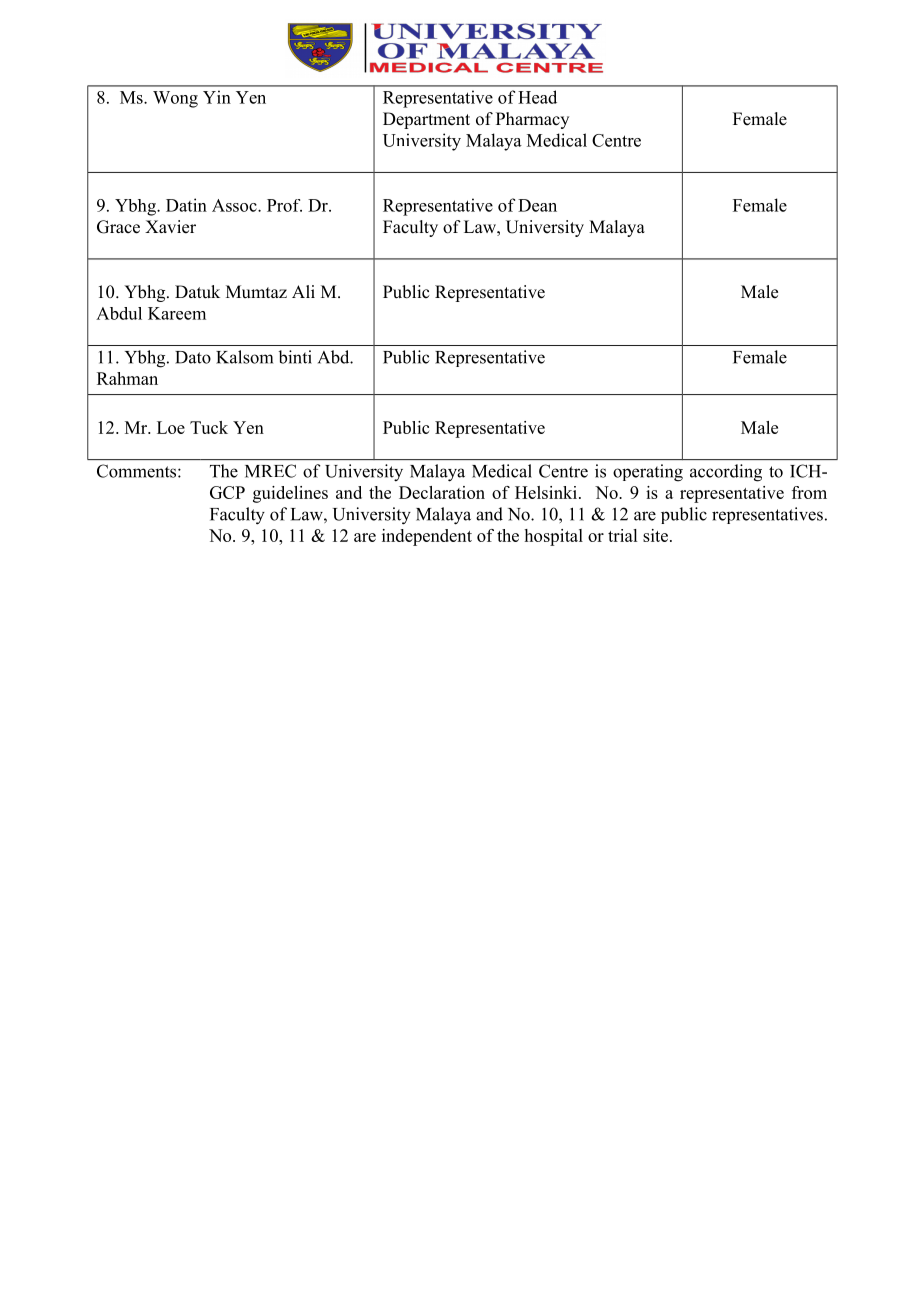 The height and width of the image is (1308, 924). What do you see at coordinates (554, 537) in the image?
I see `hospital` at bounding box center [554, 537].
